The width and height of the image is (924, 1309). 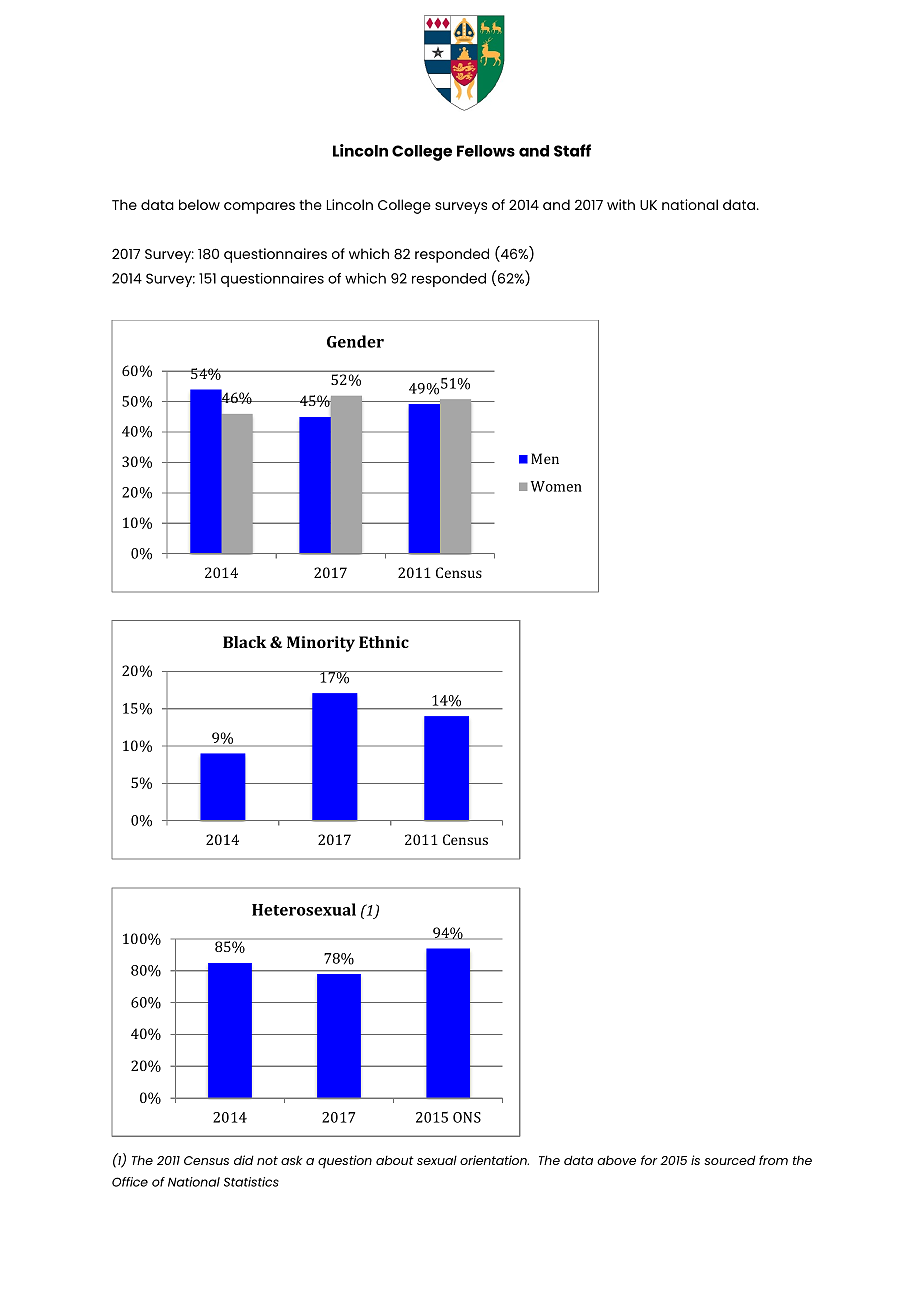 I want to click on Statistics, so click(x=251, y=1182).
